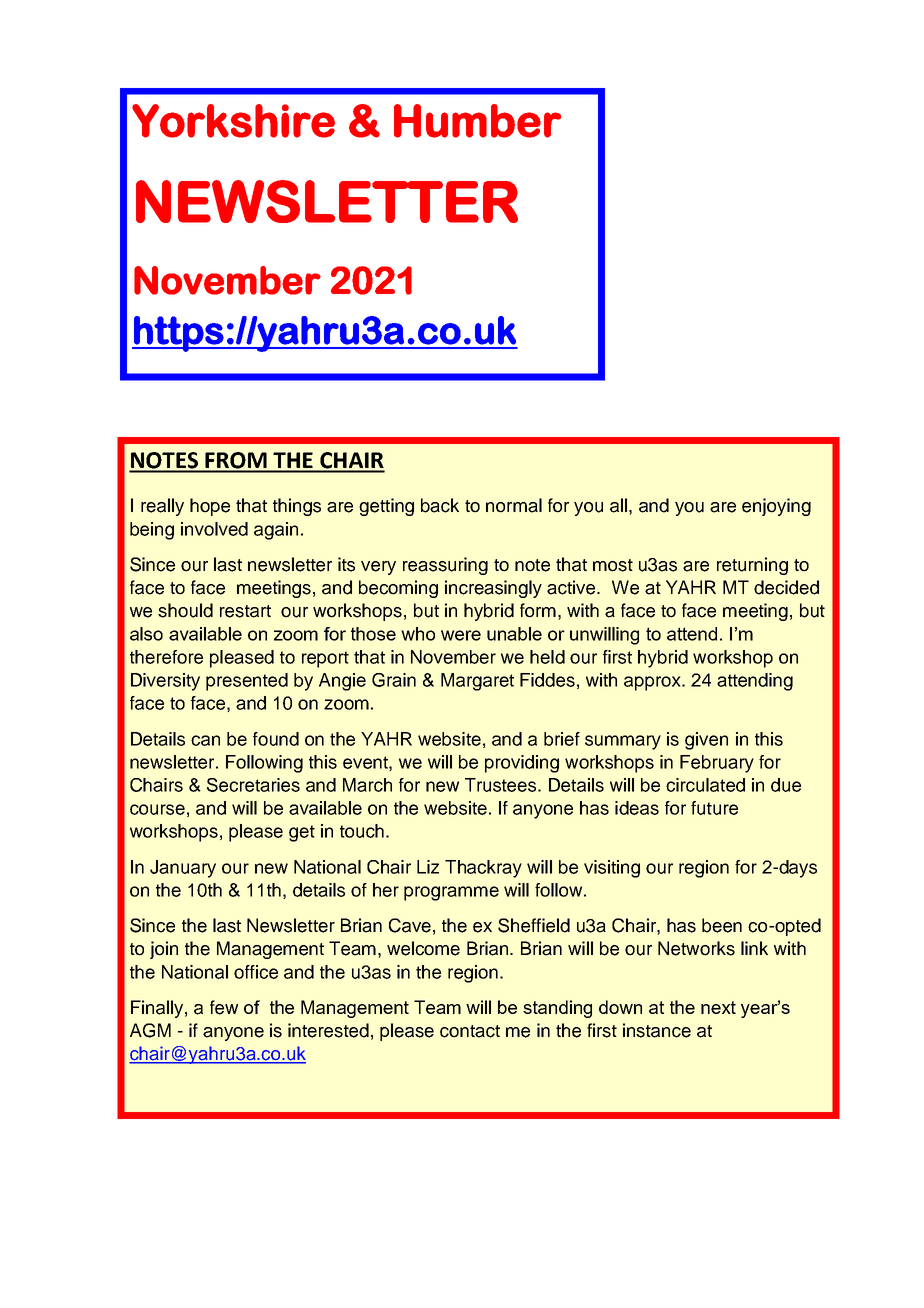 This document has height=1308, width=924. I want to click on contact, so click(470, 1031).
